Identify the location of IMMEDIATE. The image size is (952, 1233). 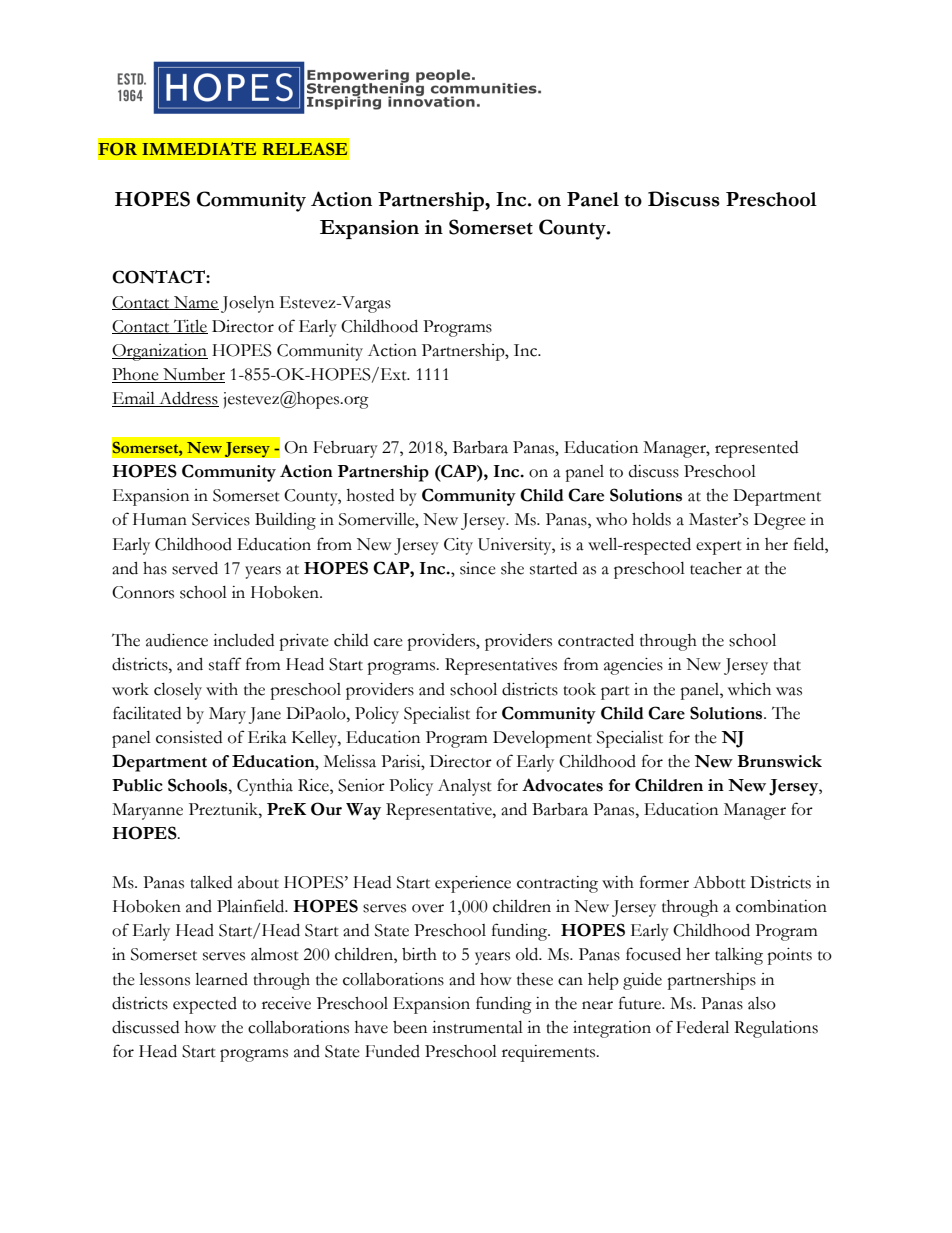
(199, 148).
